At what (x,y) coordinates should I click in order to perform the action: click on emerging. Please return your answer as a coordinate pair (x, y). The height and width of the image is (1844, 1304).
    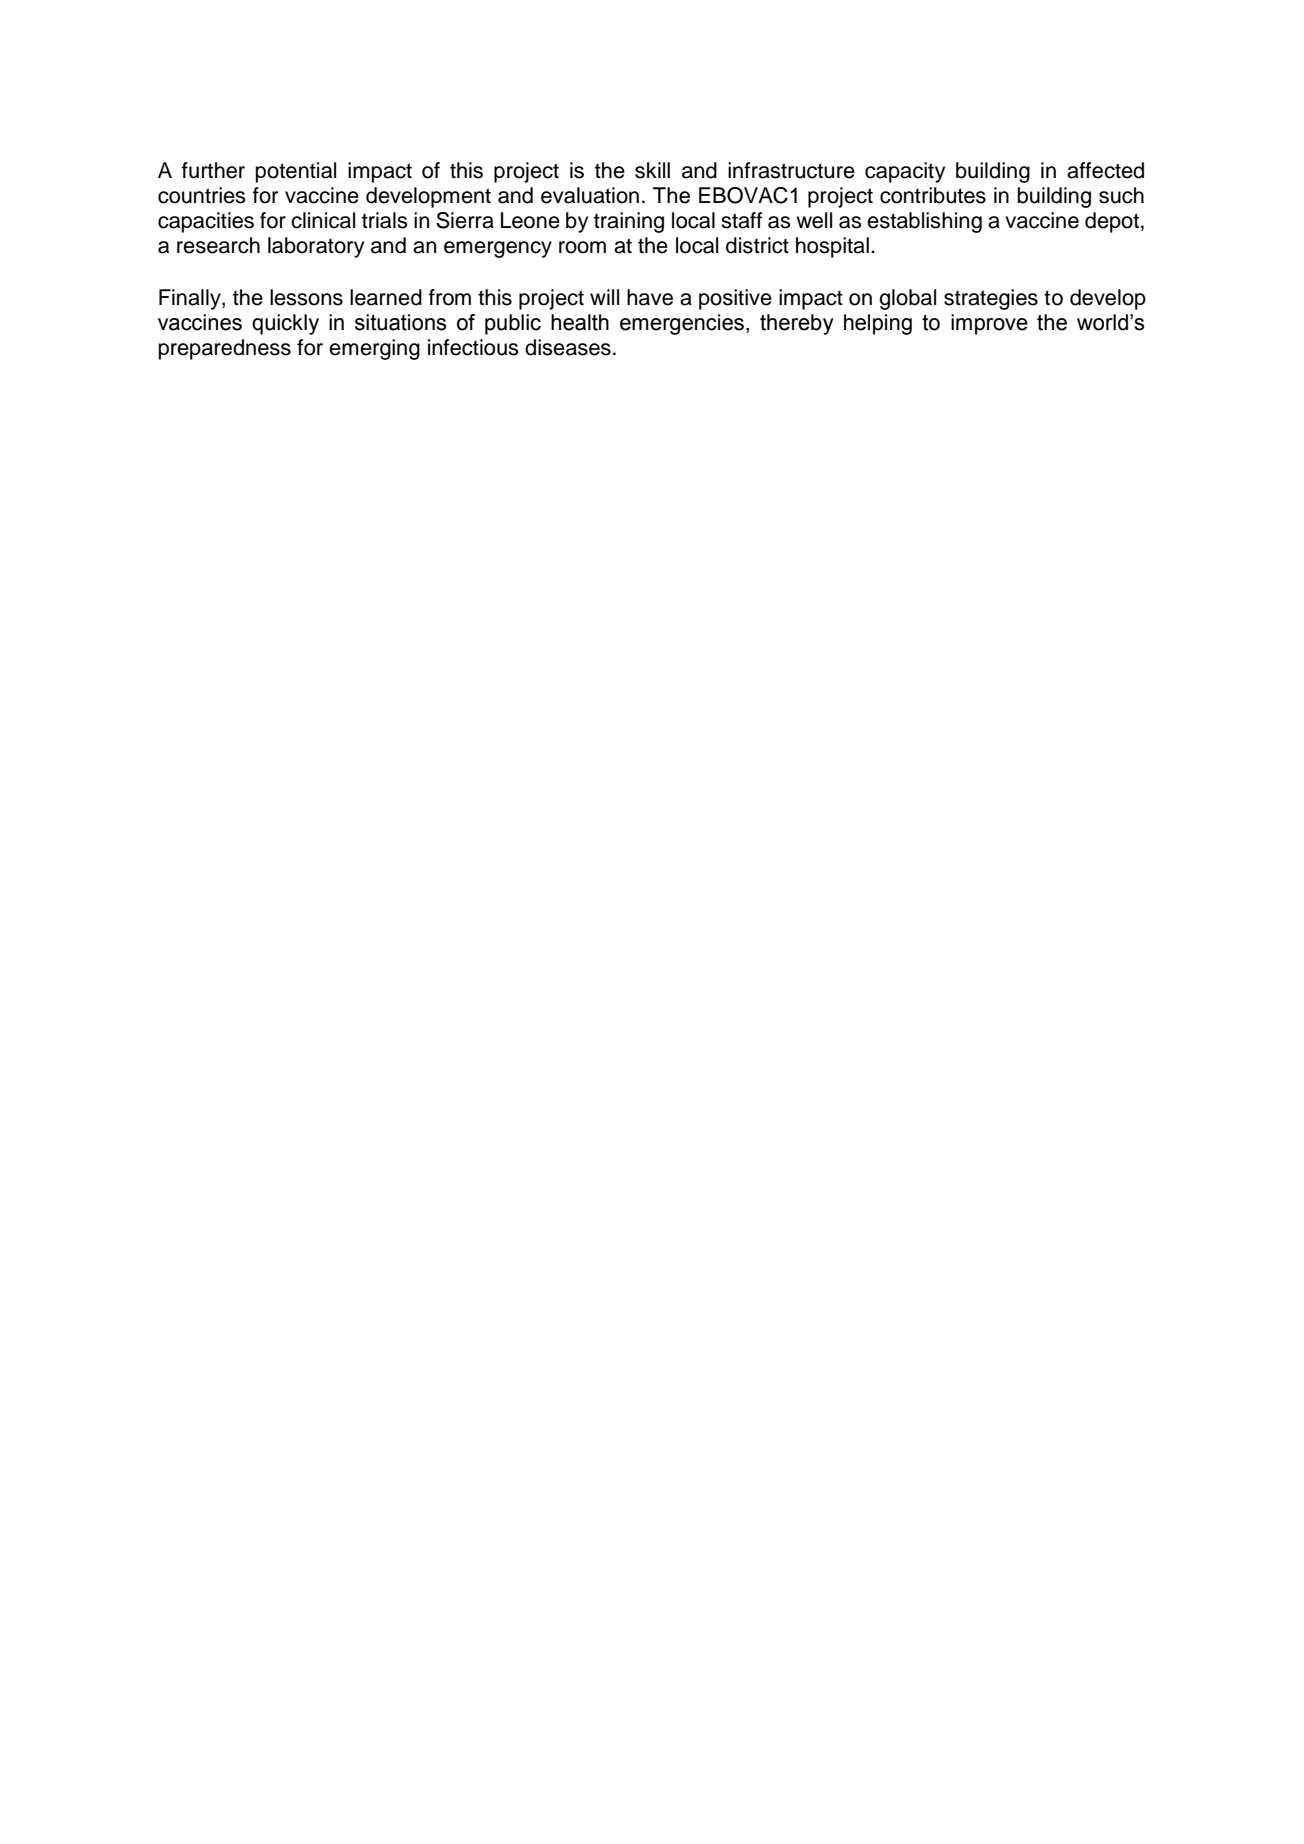
    Looking at the image, I should click on (374, 349).
